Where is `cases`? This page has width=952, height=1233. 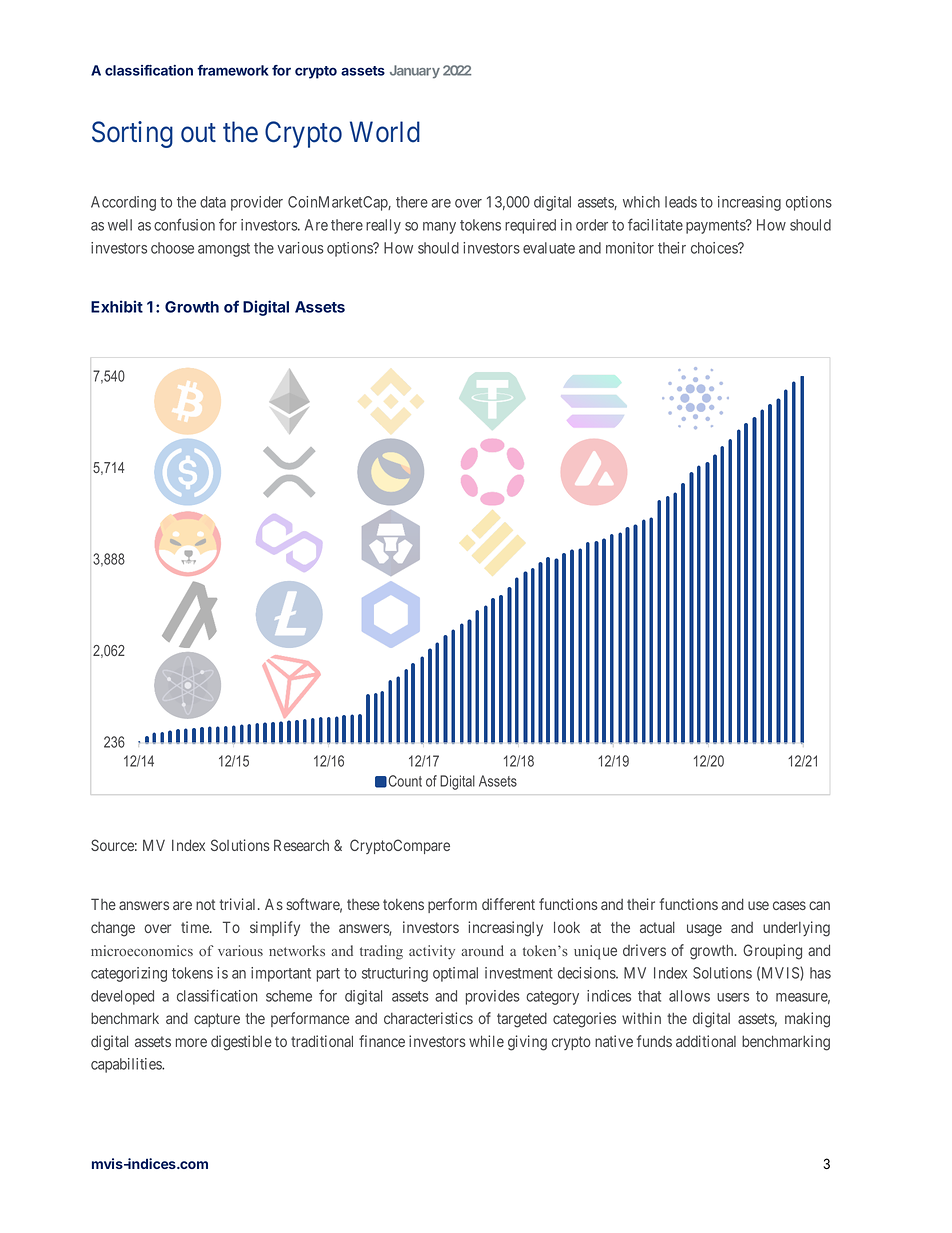 cases is located at coordinates (789, 905).
